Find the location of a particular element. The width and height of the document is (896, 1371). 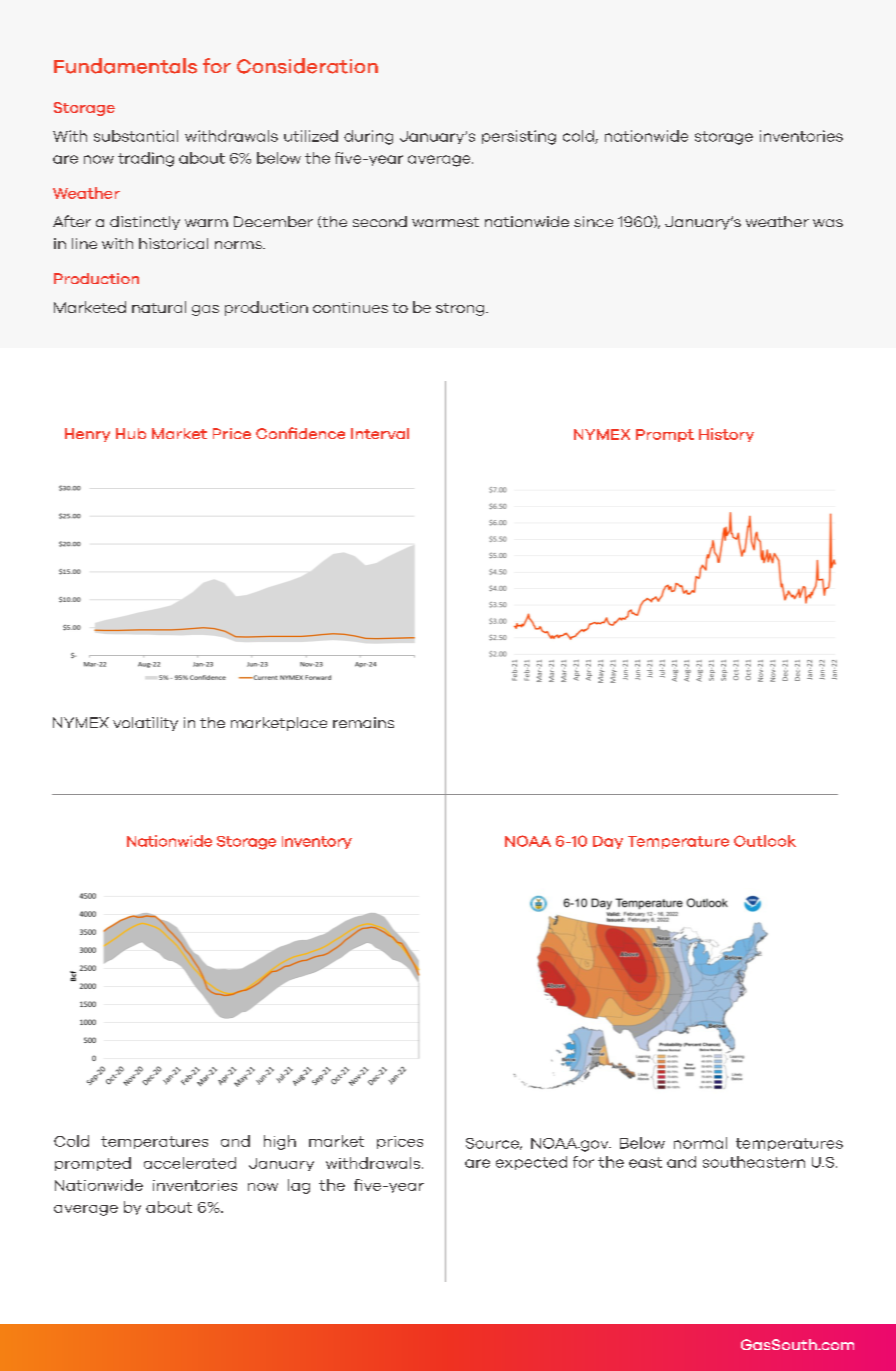

was is located at coordinates (828, 223).
